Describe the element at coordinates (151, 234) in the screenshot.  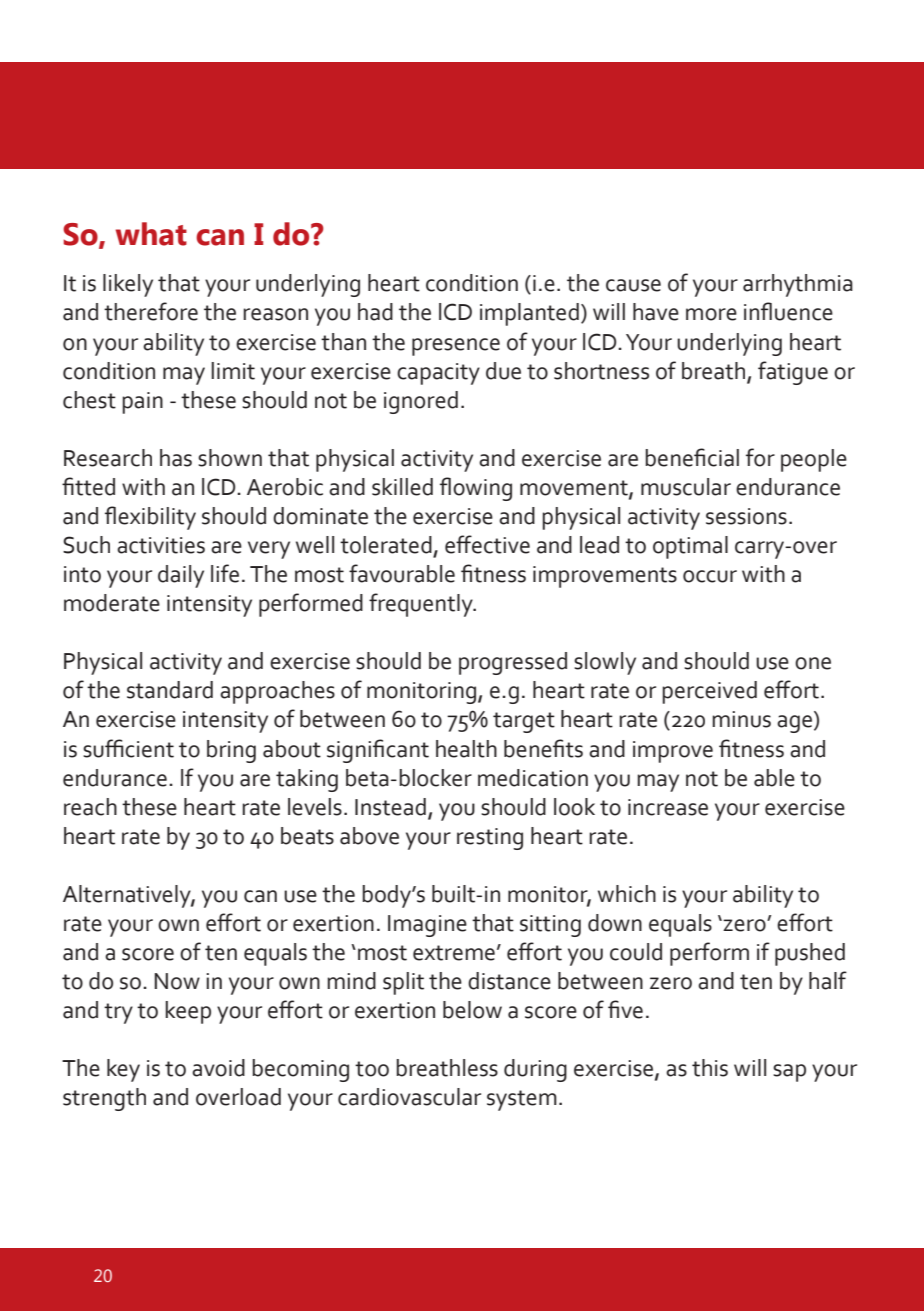
I see `what` at that location.
